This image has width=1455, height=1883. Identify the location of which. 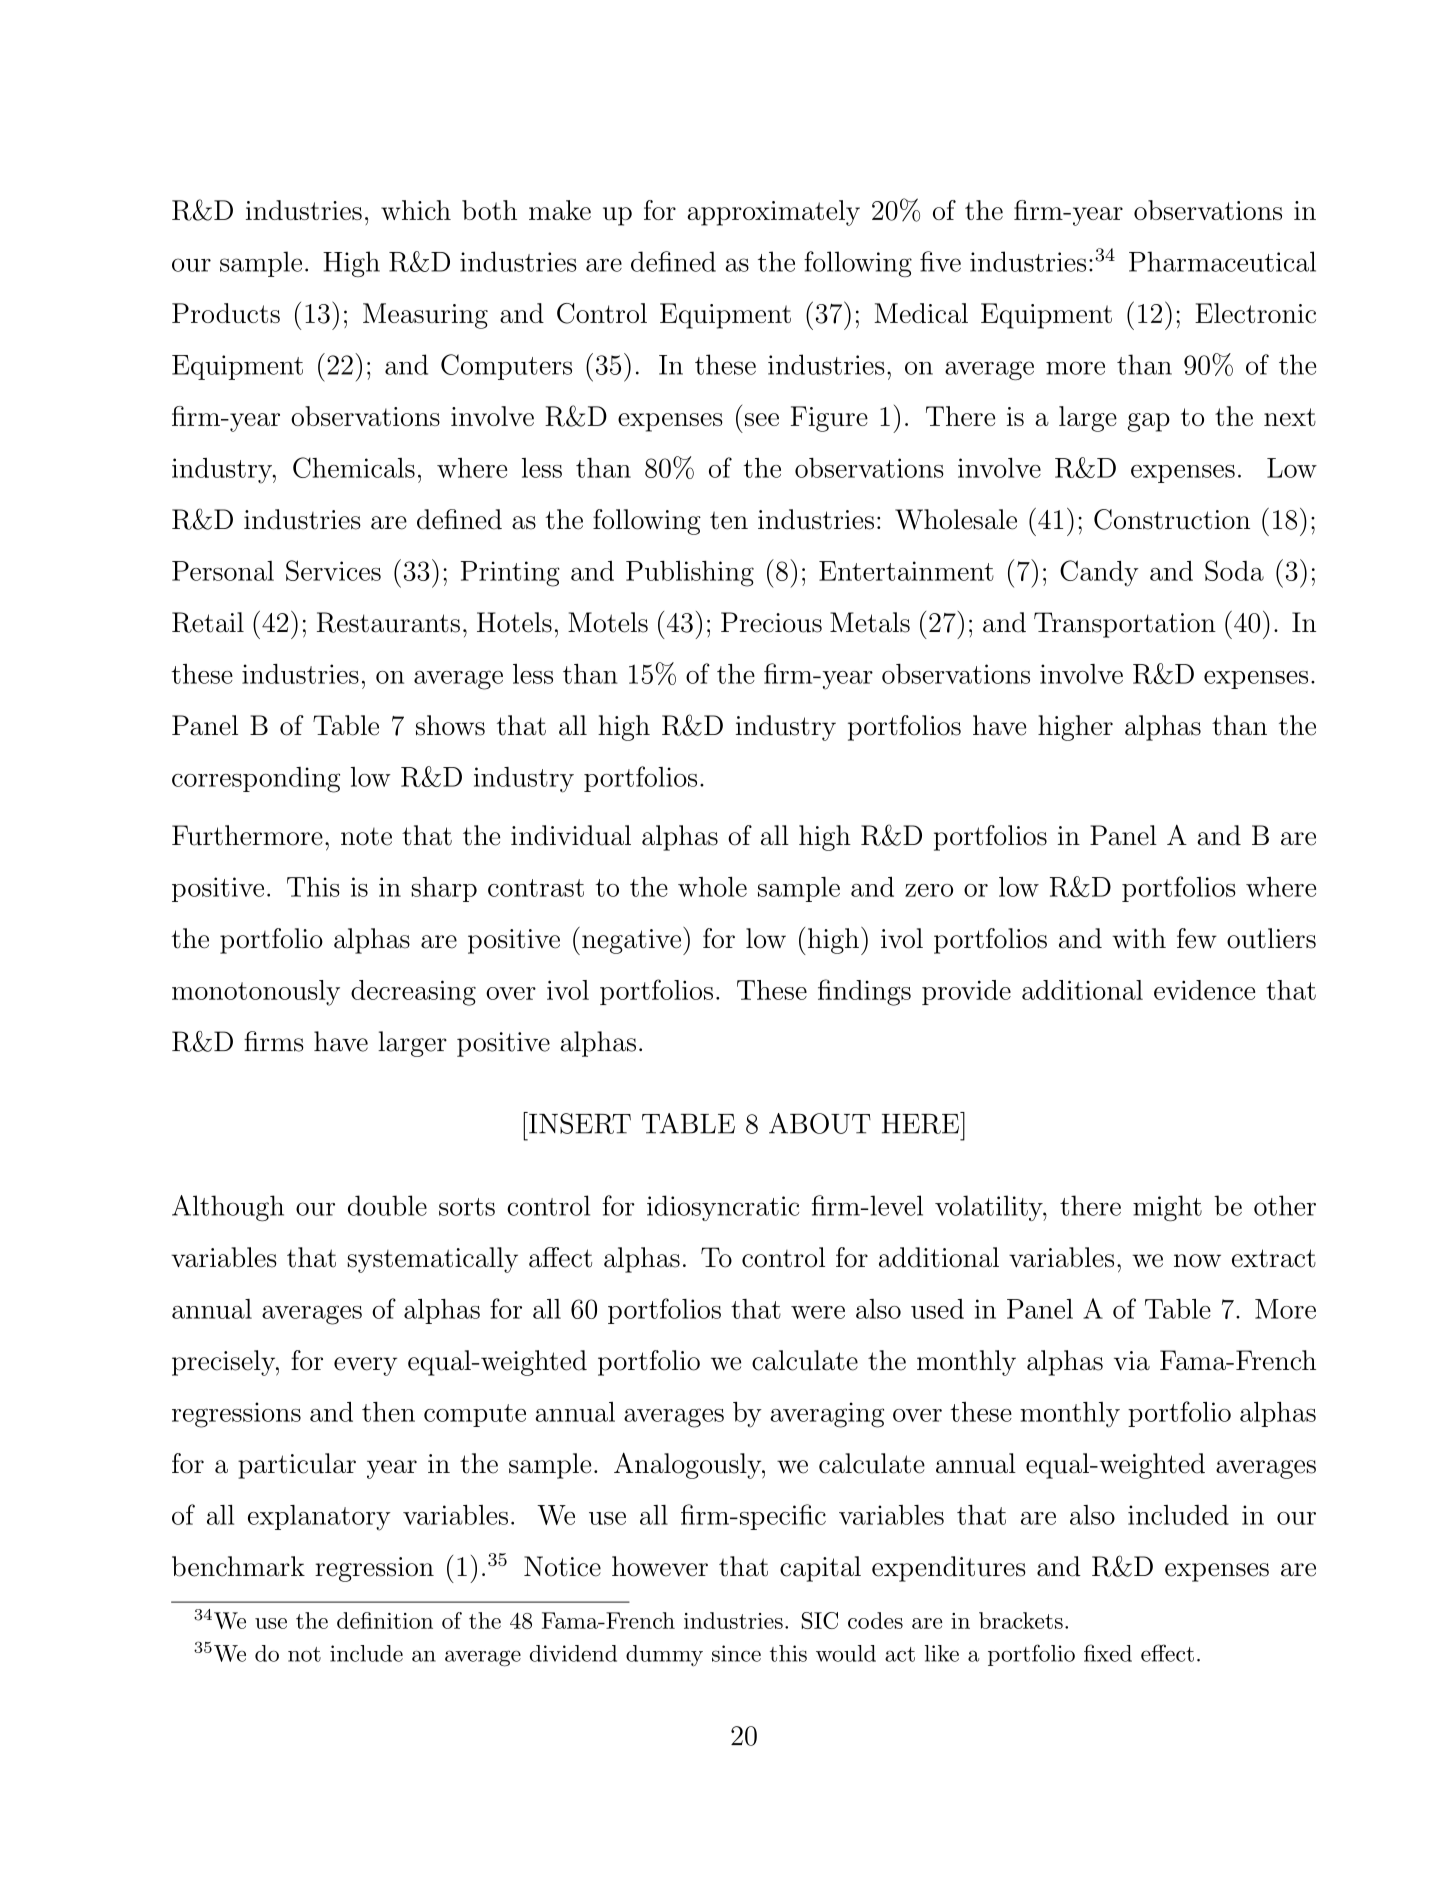
(416, 210).
